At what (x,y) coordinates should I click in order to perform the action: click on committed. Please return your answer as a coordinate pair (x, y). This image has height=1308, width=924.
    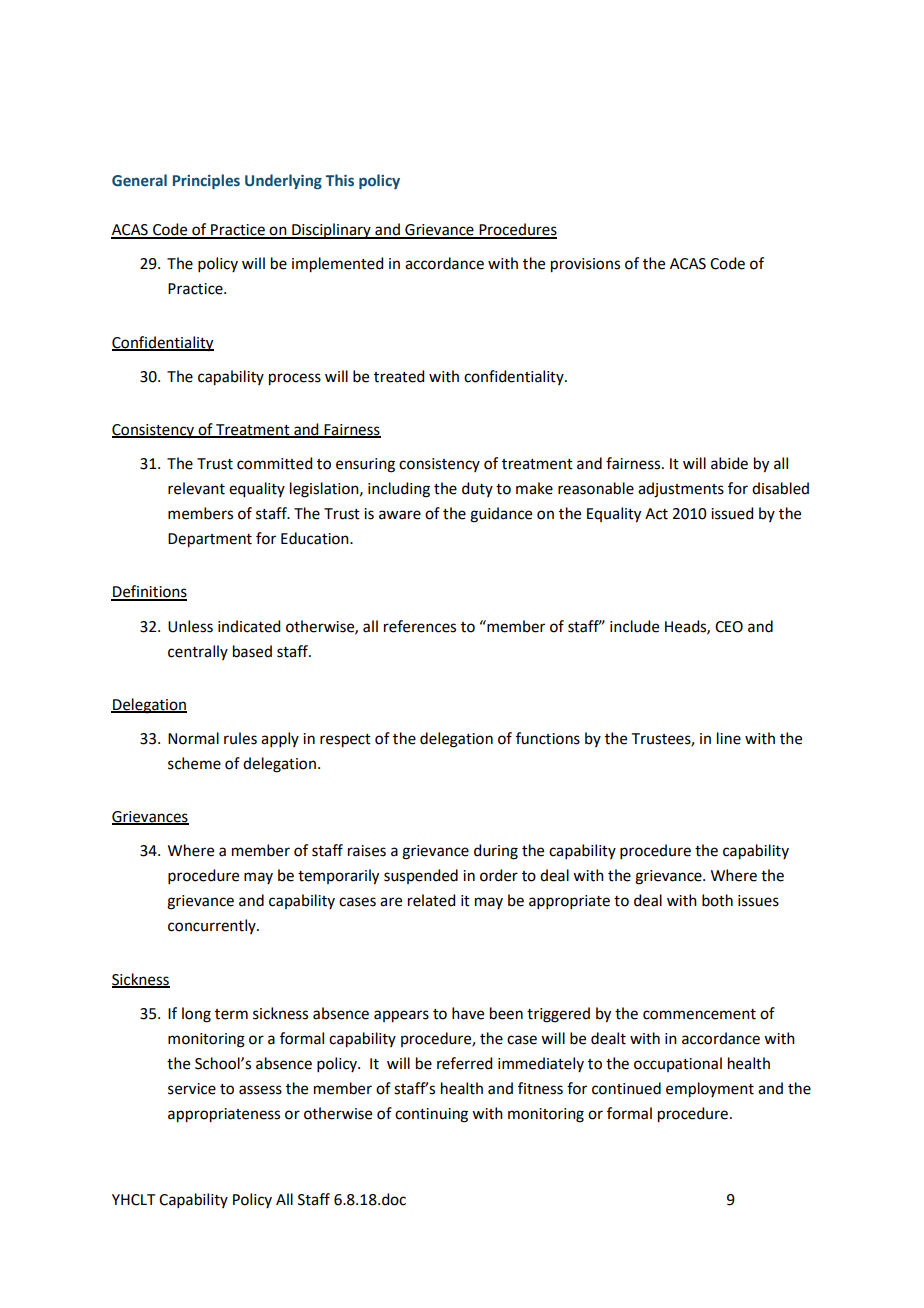
    Looking at the image, I should click on (274, 463).
